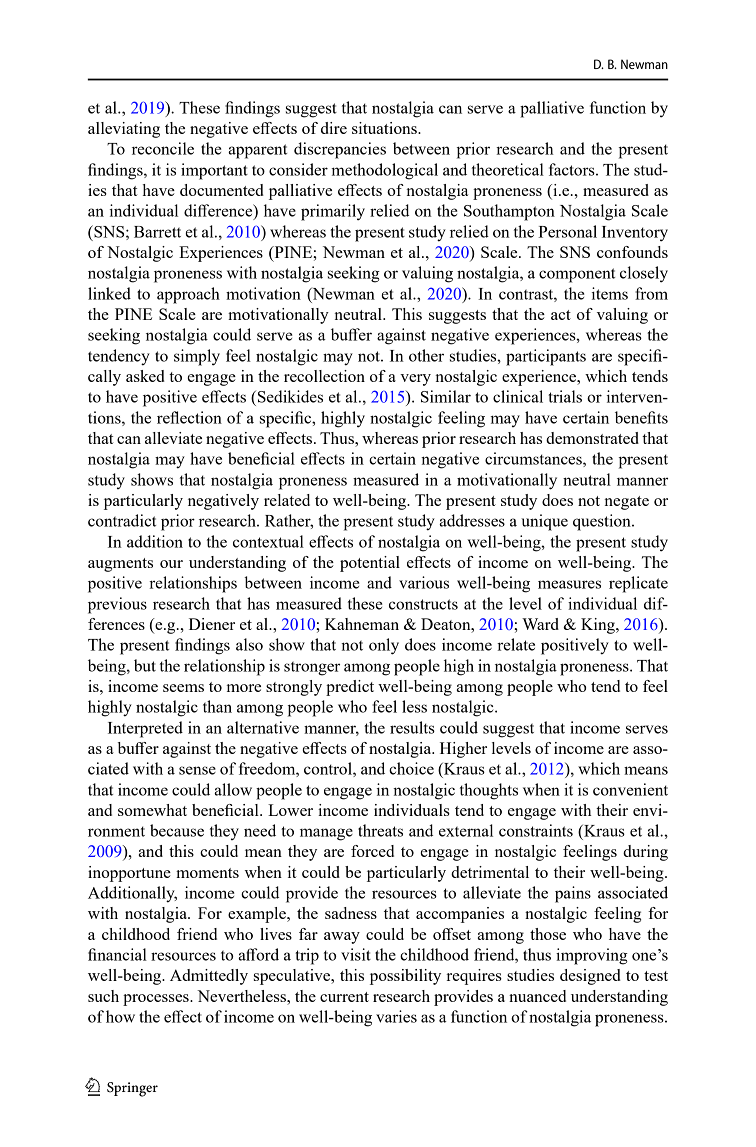 The width and height of the page is (756, 1147). What do you see at coordinates (508, 169) in the page?
I see `theoretical` at bounding box center [508, 169].
